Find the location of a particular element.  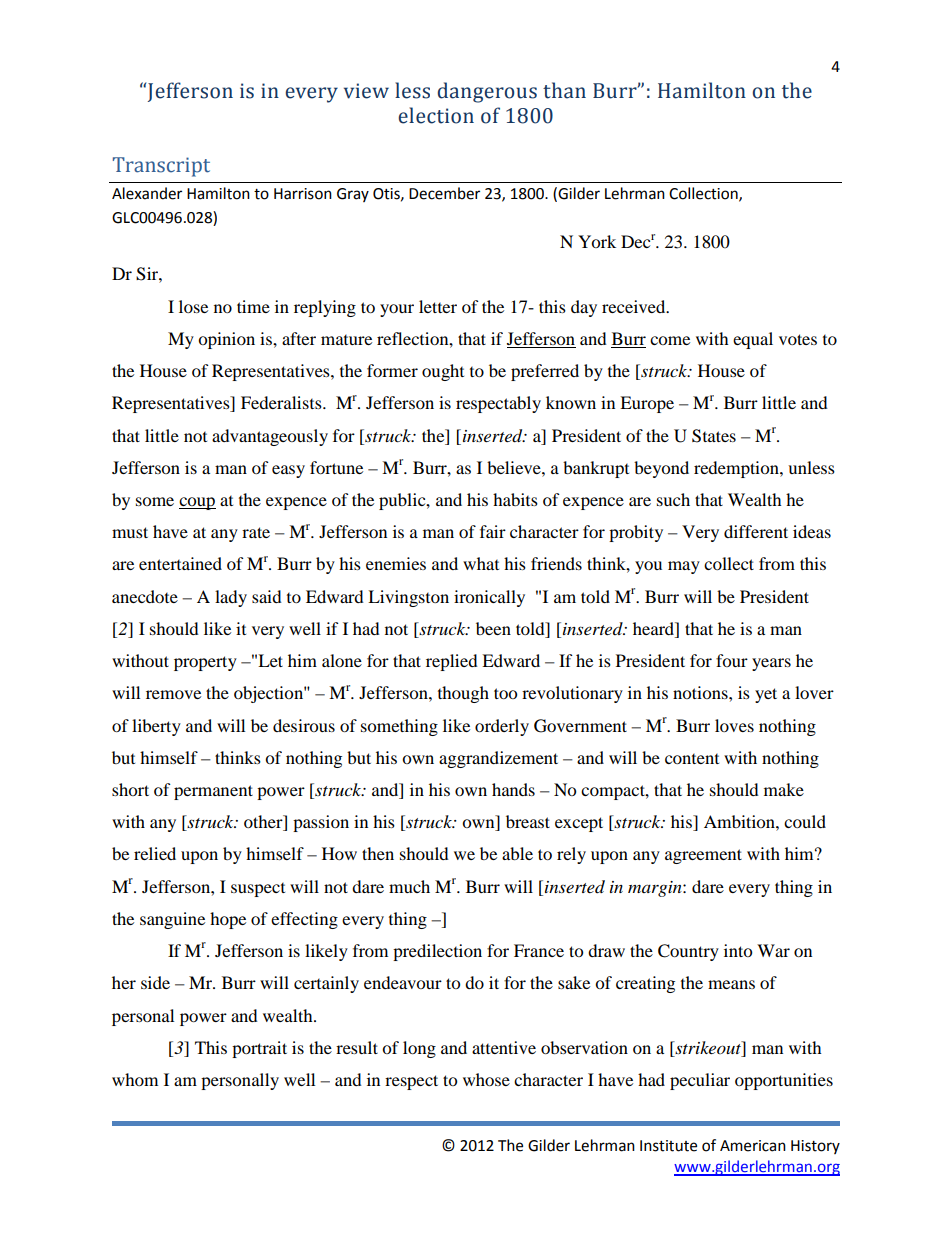

four is located at coordinates (732, 660).
